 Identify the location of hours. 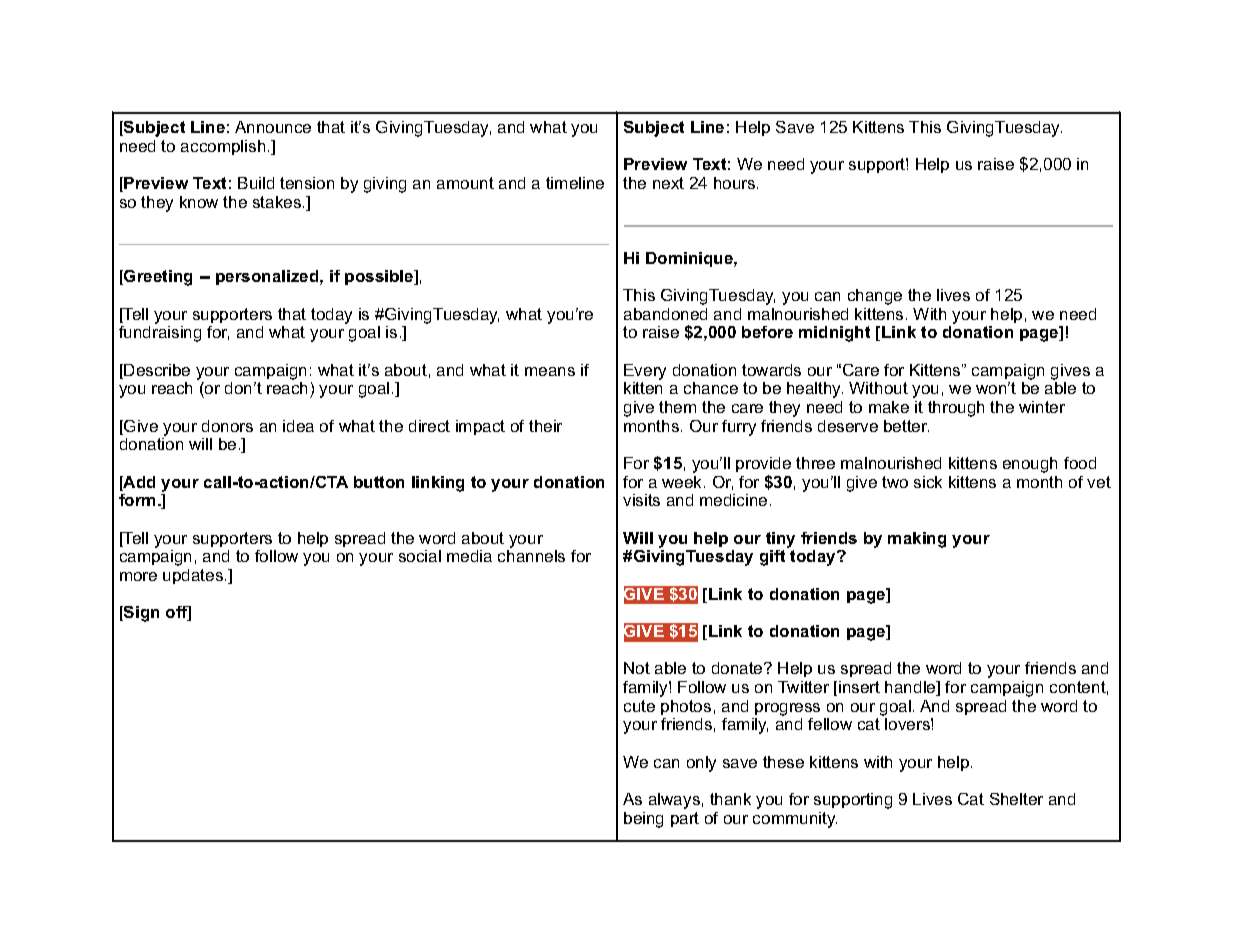
(736, 183).
